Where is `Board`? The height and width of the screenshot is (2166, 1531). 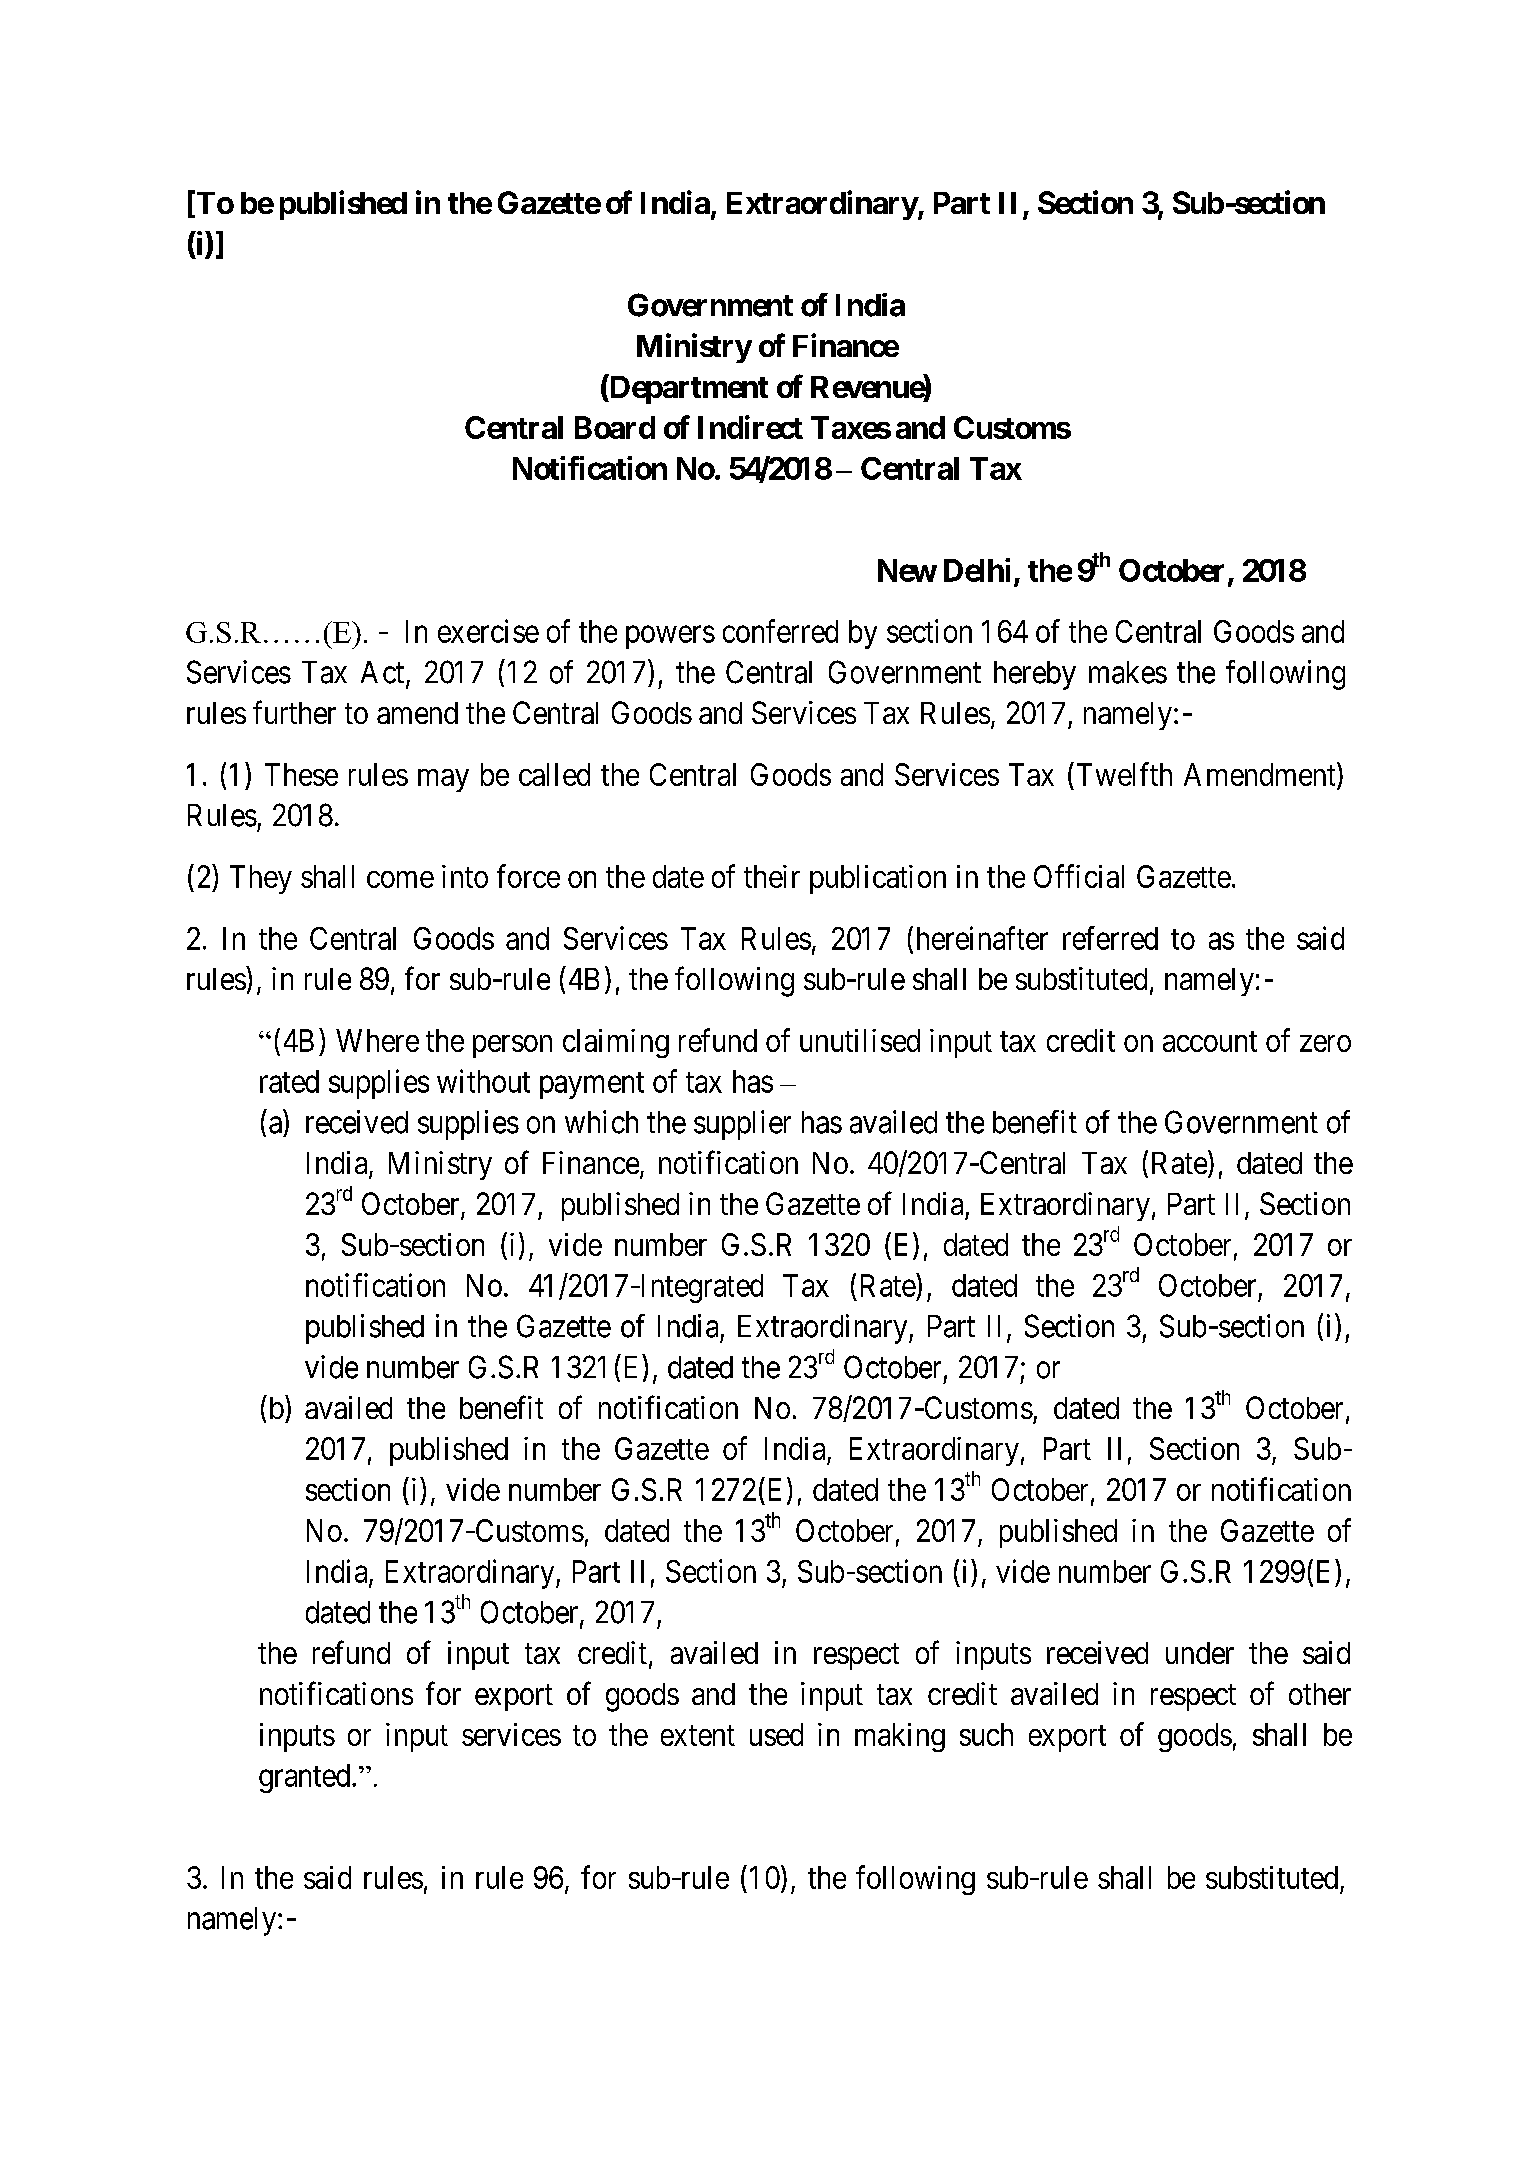 Board is located at coordinates (615, 427).
